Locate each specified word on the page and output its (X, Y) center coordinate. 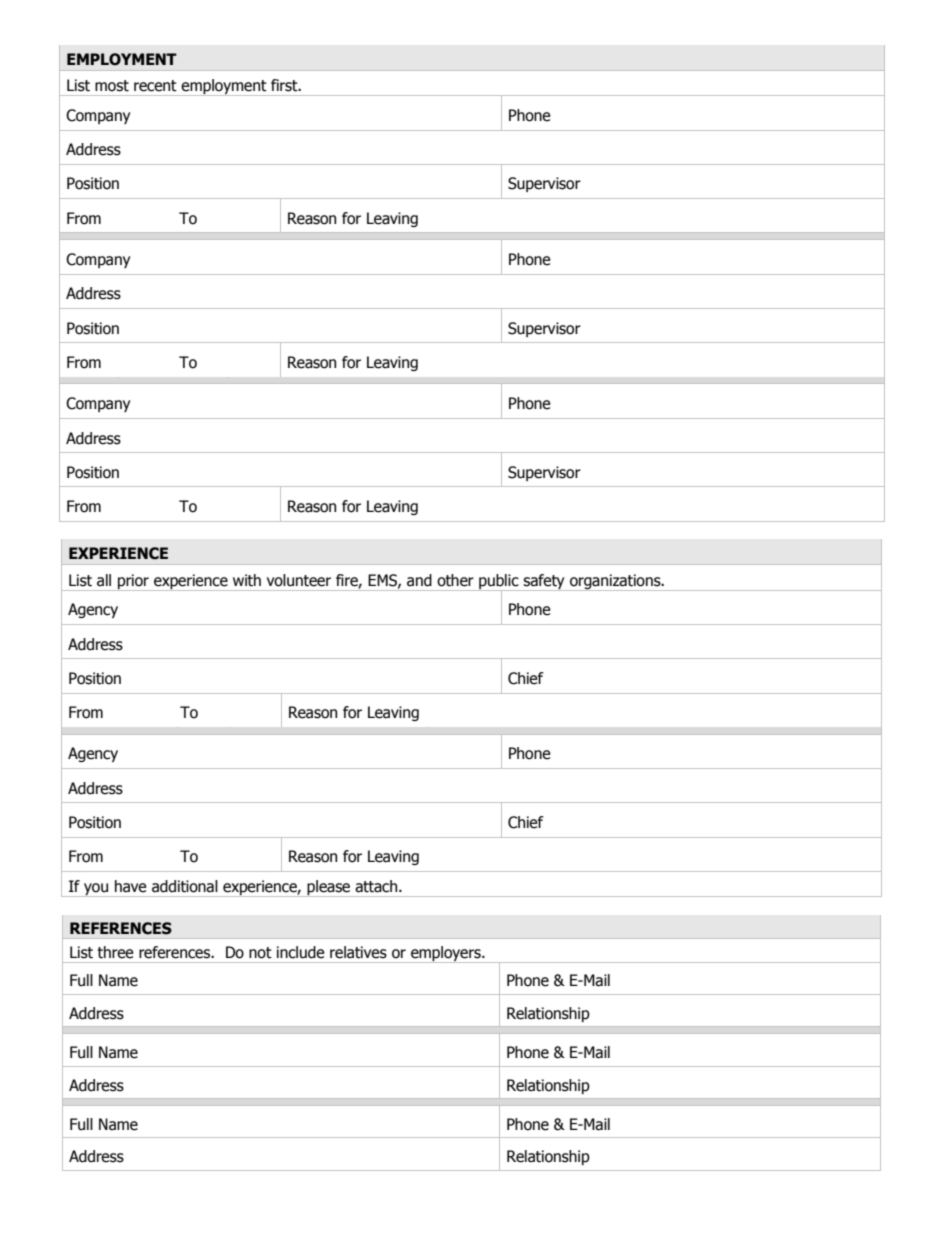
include (301, 952)
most (112, 86)
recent (155, 86)
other (455, 580)
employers (446, 954)
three (115, 952)
